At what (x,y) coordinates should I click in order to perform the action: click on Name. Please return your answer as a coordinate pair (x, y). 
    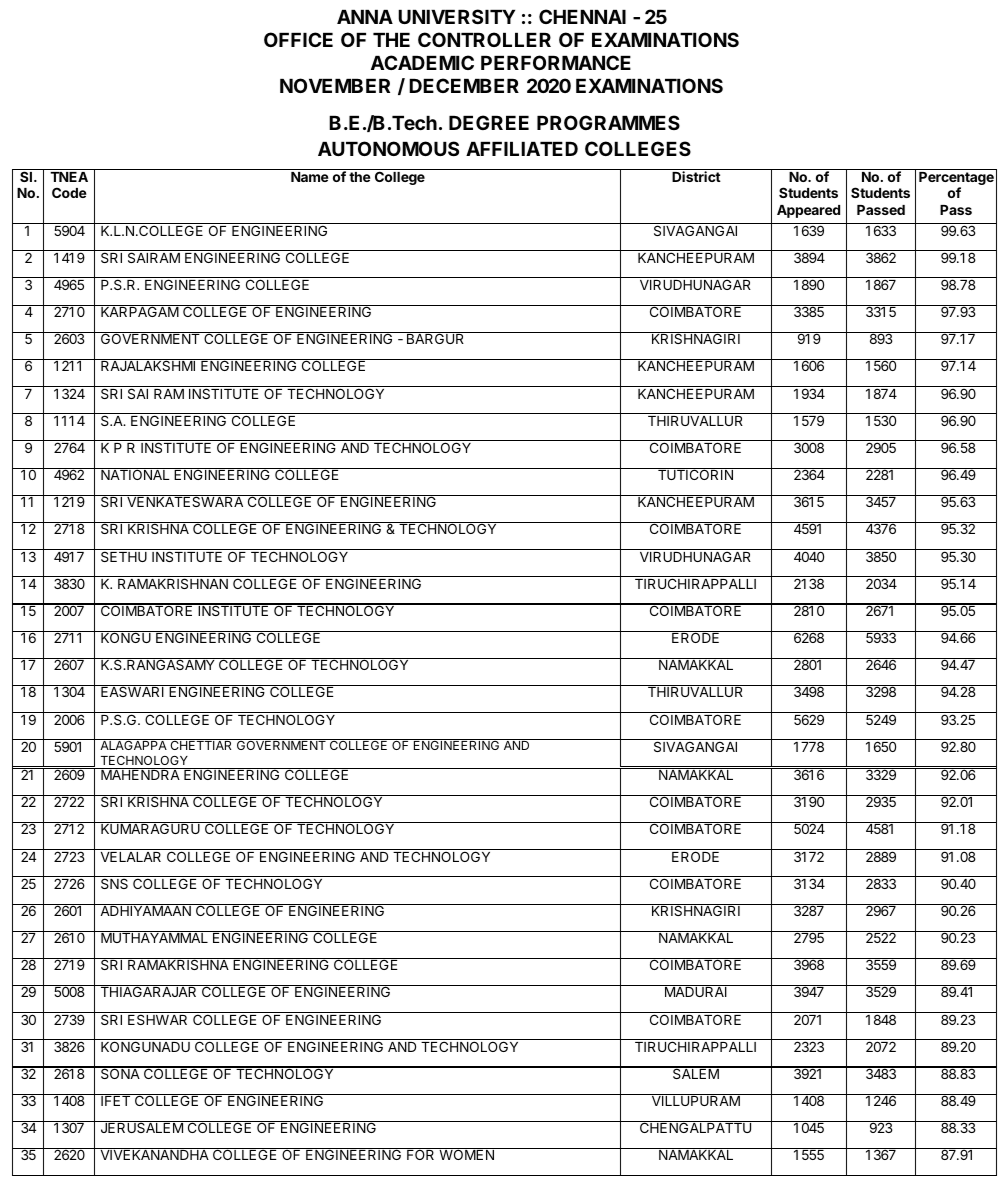
    Looking at the image, I should click on (310, 177).
